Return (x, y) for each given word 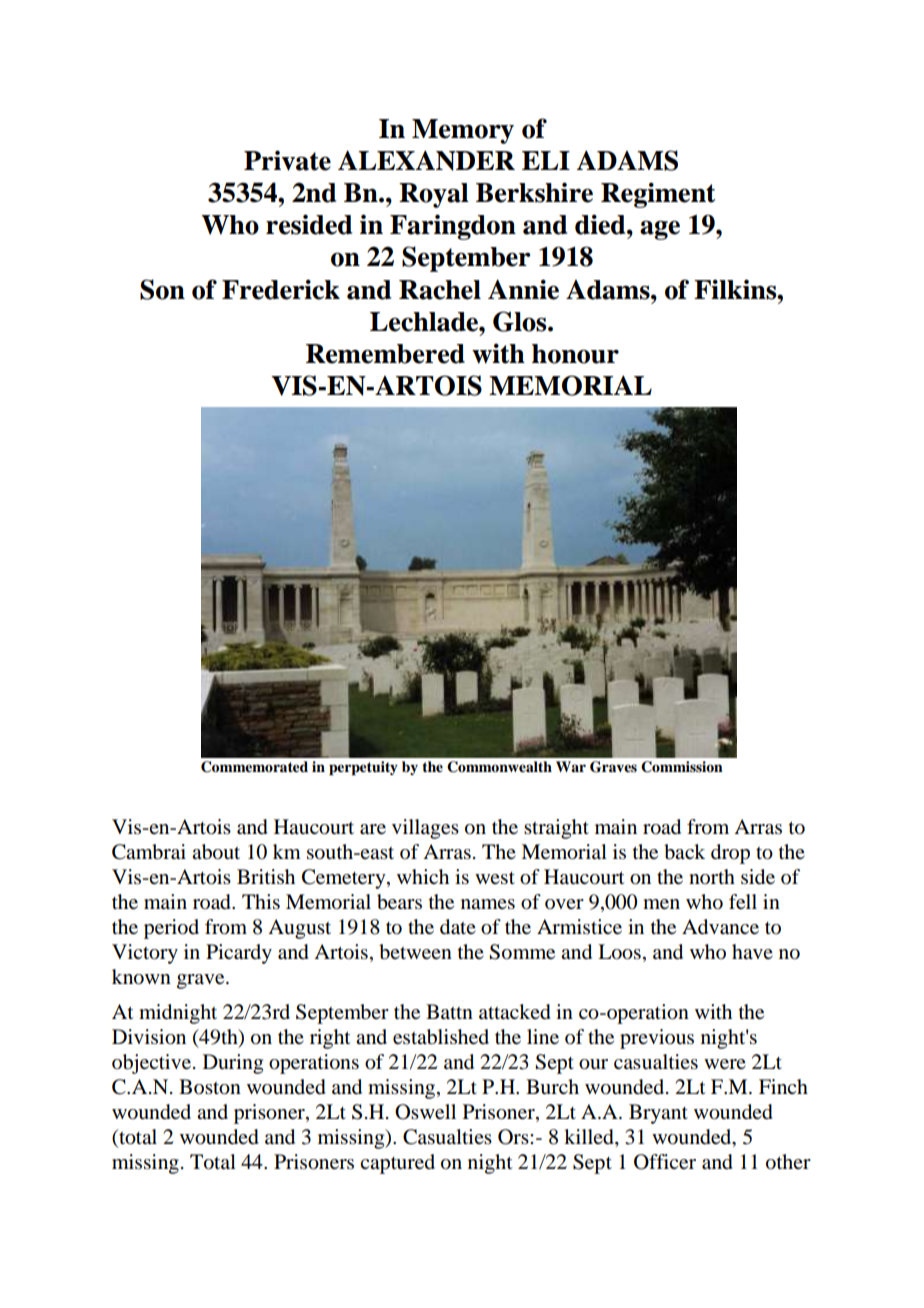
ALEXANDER (426, 160)
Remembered (385, 354)
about (216, 852)
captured (397, 1164)
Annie (523, 289)
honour (575, 354)
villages (425, 829)
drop (730, 854)
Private (287, 160)
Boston (210, 1087)
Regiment (658, 195)
